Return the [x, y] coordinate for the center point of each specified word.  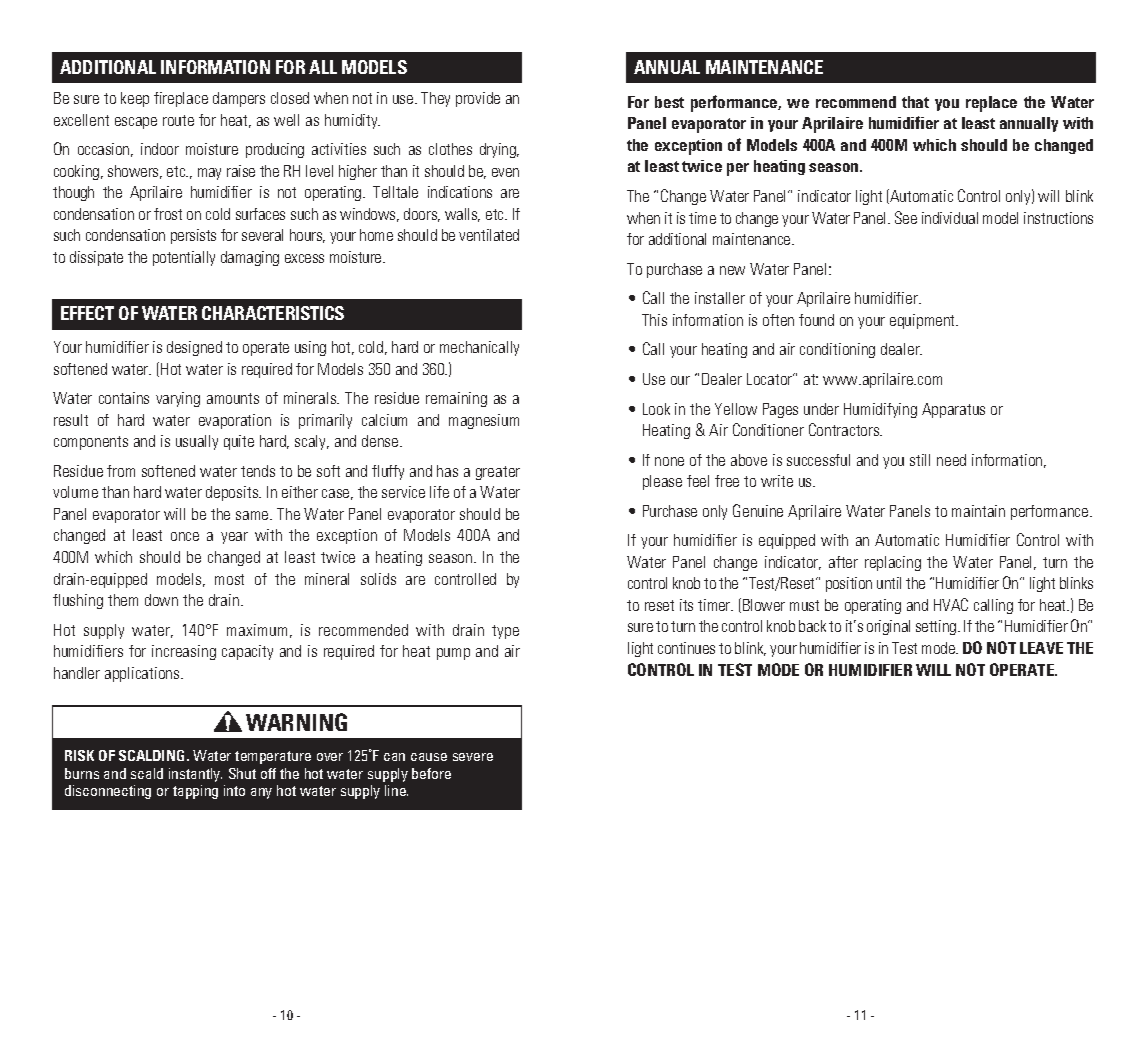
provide [478, 99]
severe [473, 757]
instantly [195, 775]
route [178, 120]
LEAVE [1041, 648]
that [915, 102]
